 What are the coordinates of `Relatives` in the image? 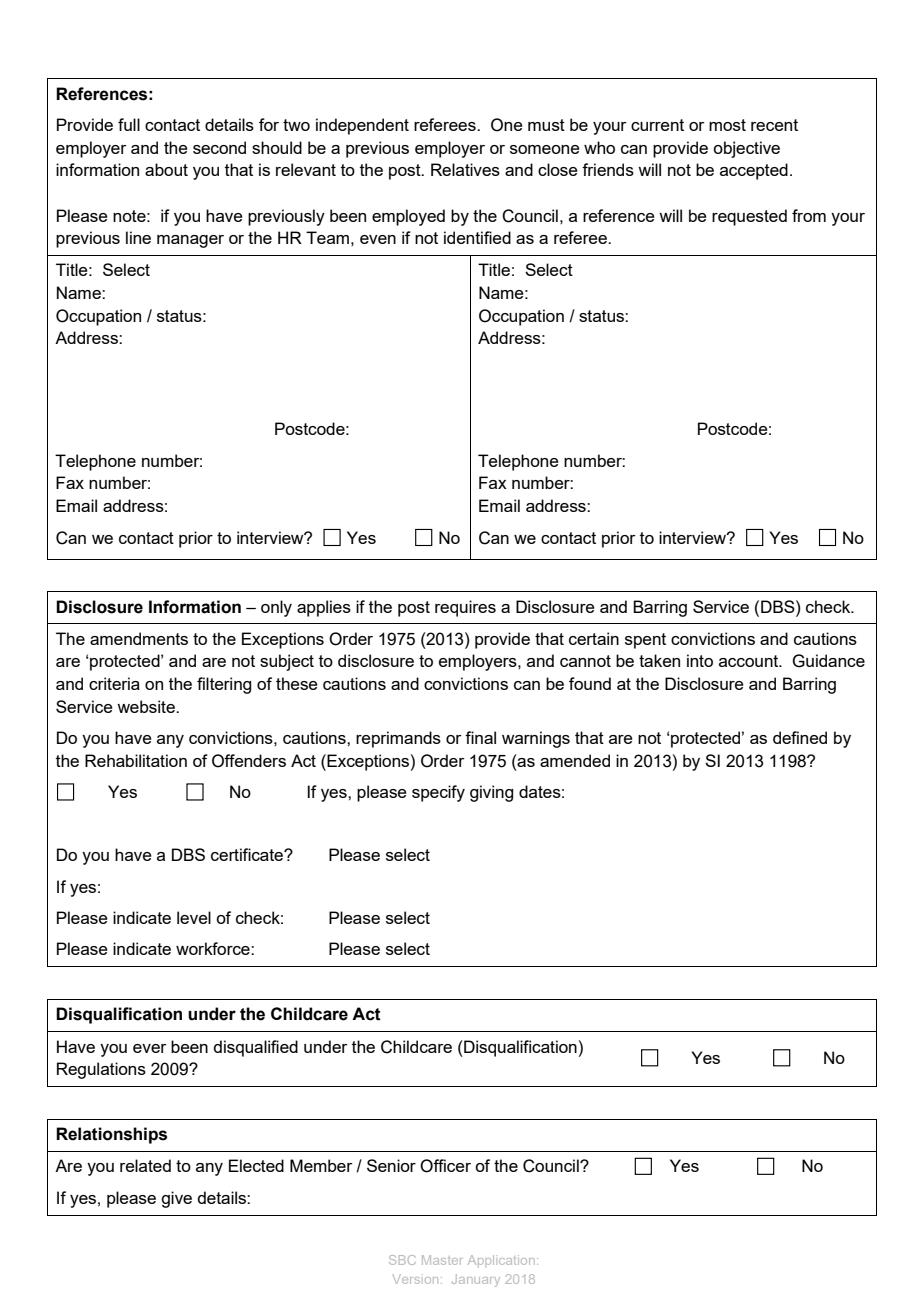 It's located at (465, 169).
